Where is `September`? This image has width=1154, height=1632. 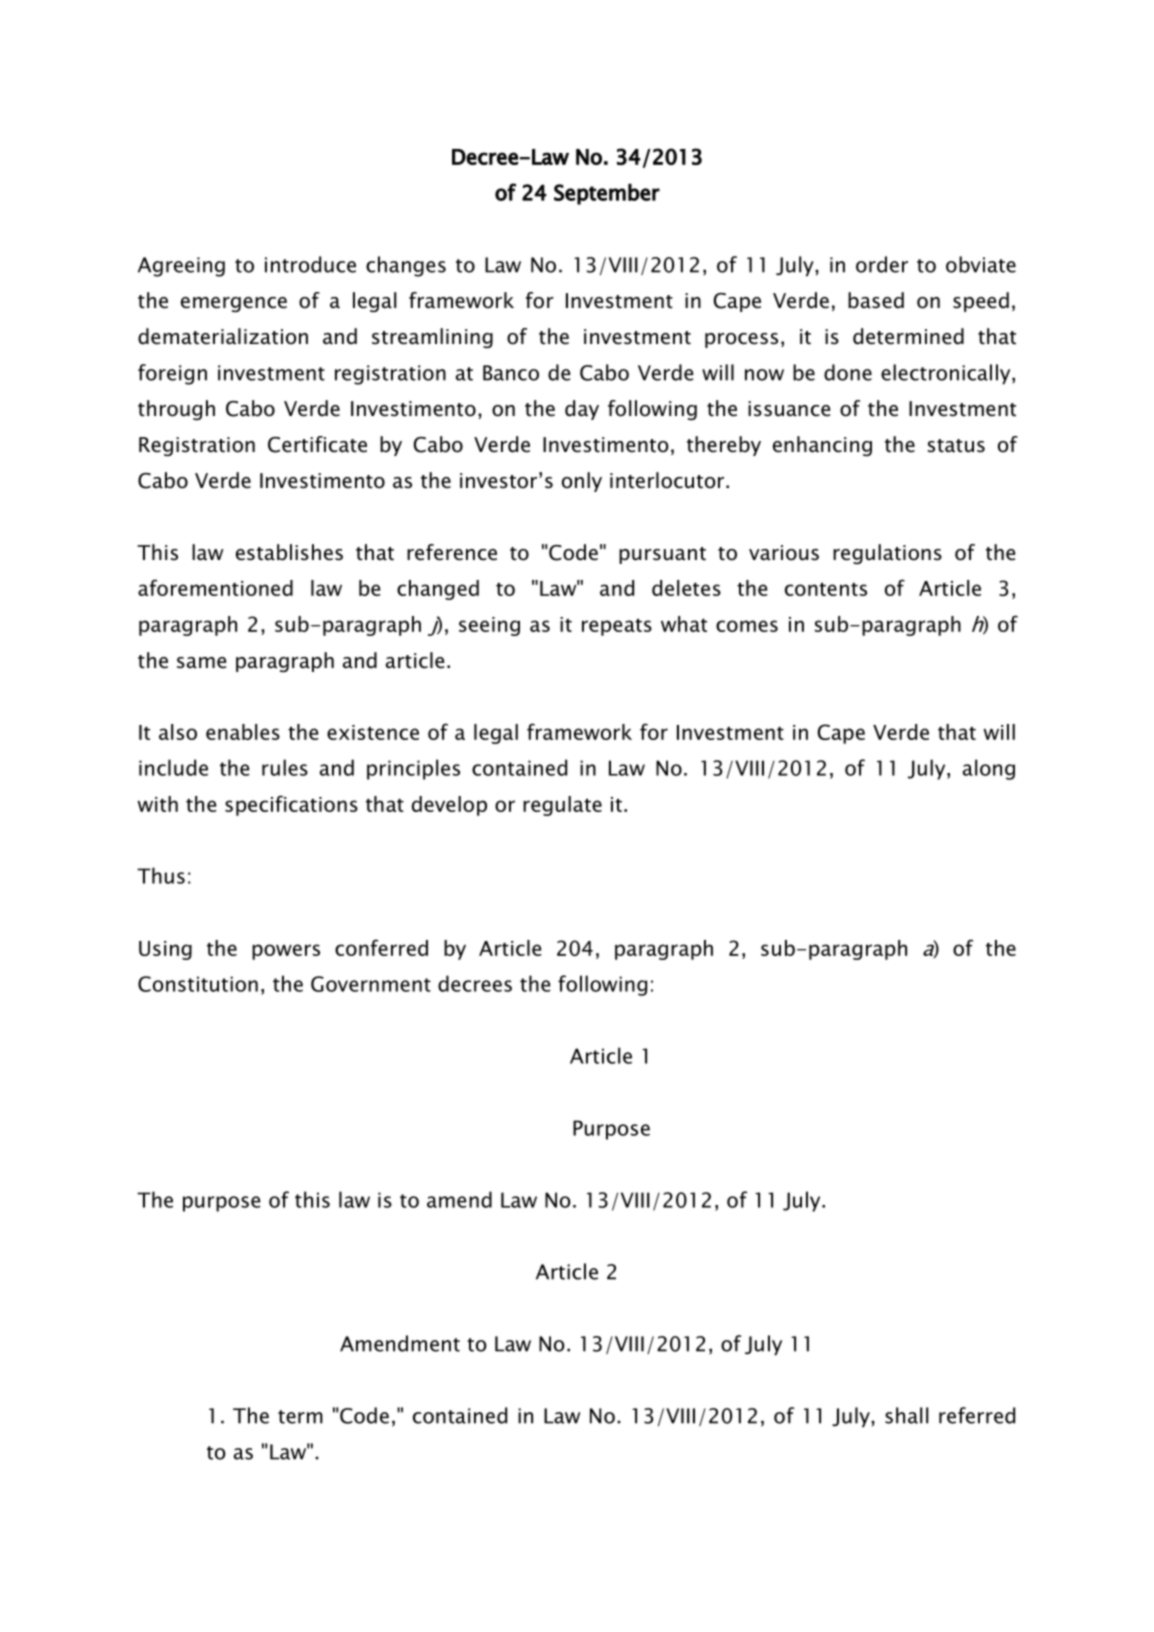 September is located at coordinates (607, 194).
